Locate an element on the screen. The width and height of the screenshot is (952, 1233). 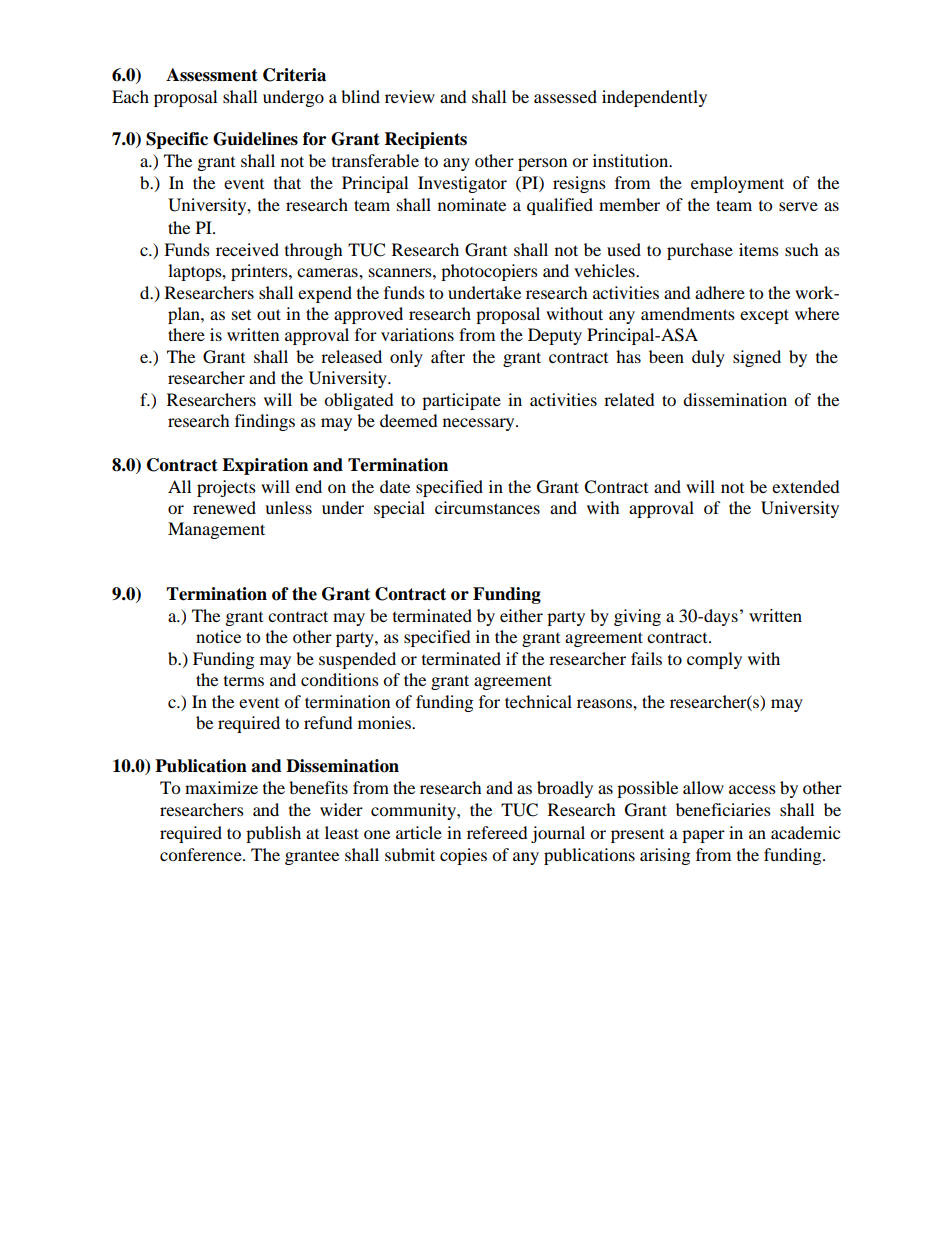
conference is located at coordinates (202, 854).
